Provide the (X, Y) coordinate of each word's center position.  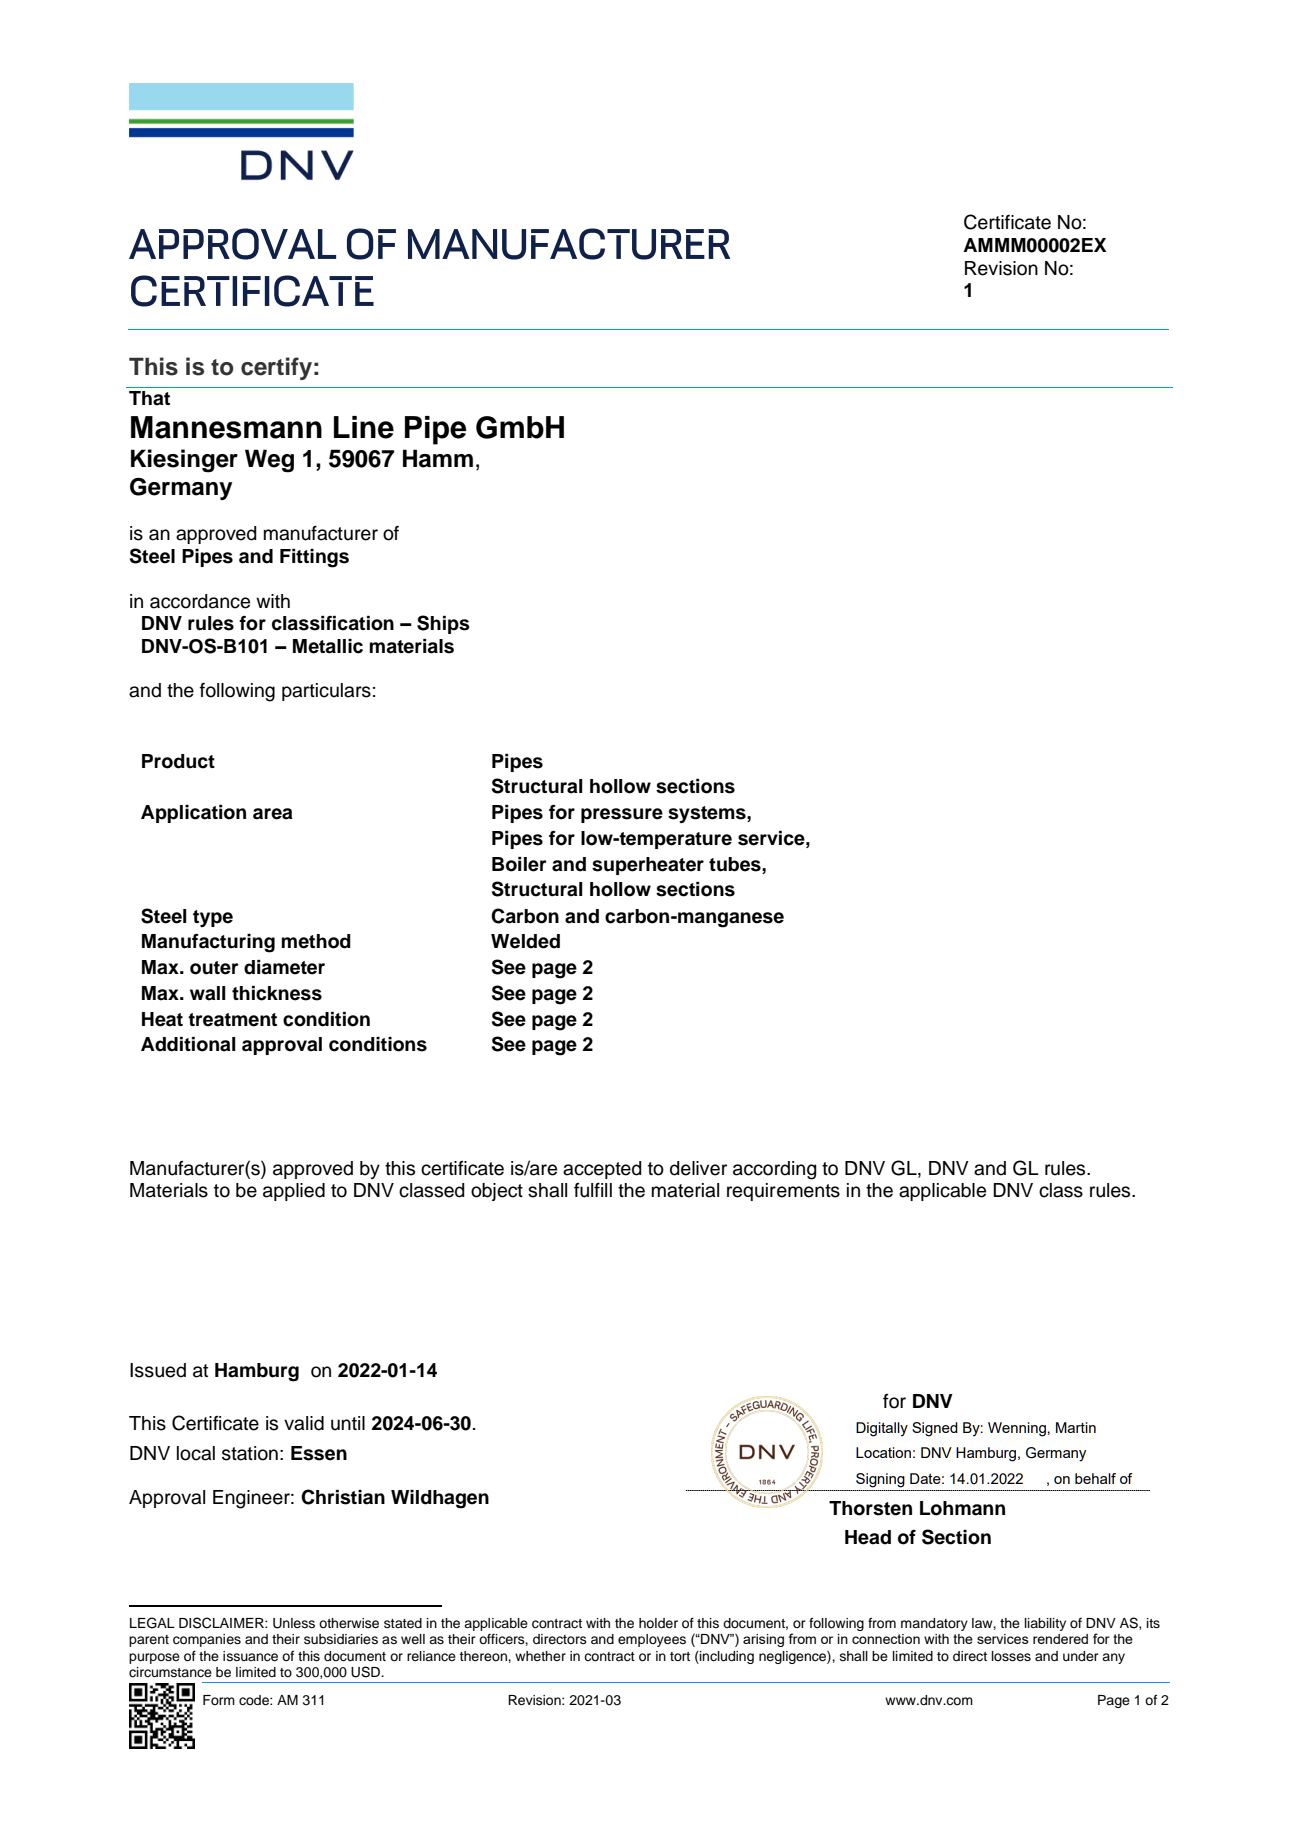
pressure (622, 815)
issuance (250, 1656)
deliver (698, 1168)
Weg (269, 461)
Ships (443, 624)
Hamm (438, 458)
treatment (232, 1020)
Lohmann (962, 1508)
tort (680, 1656)
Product (178, 761)
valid (304, 1423)
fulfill (593, 1190)
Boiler (519, 864)
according (775, 1170)
